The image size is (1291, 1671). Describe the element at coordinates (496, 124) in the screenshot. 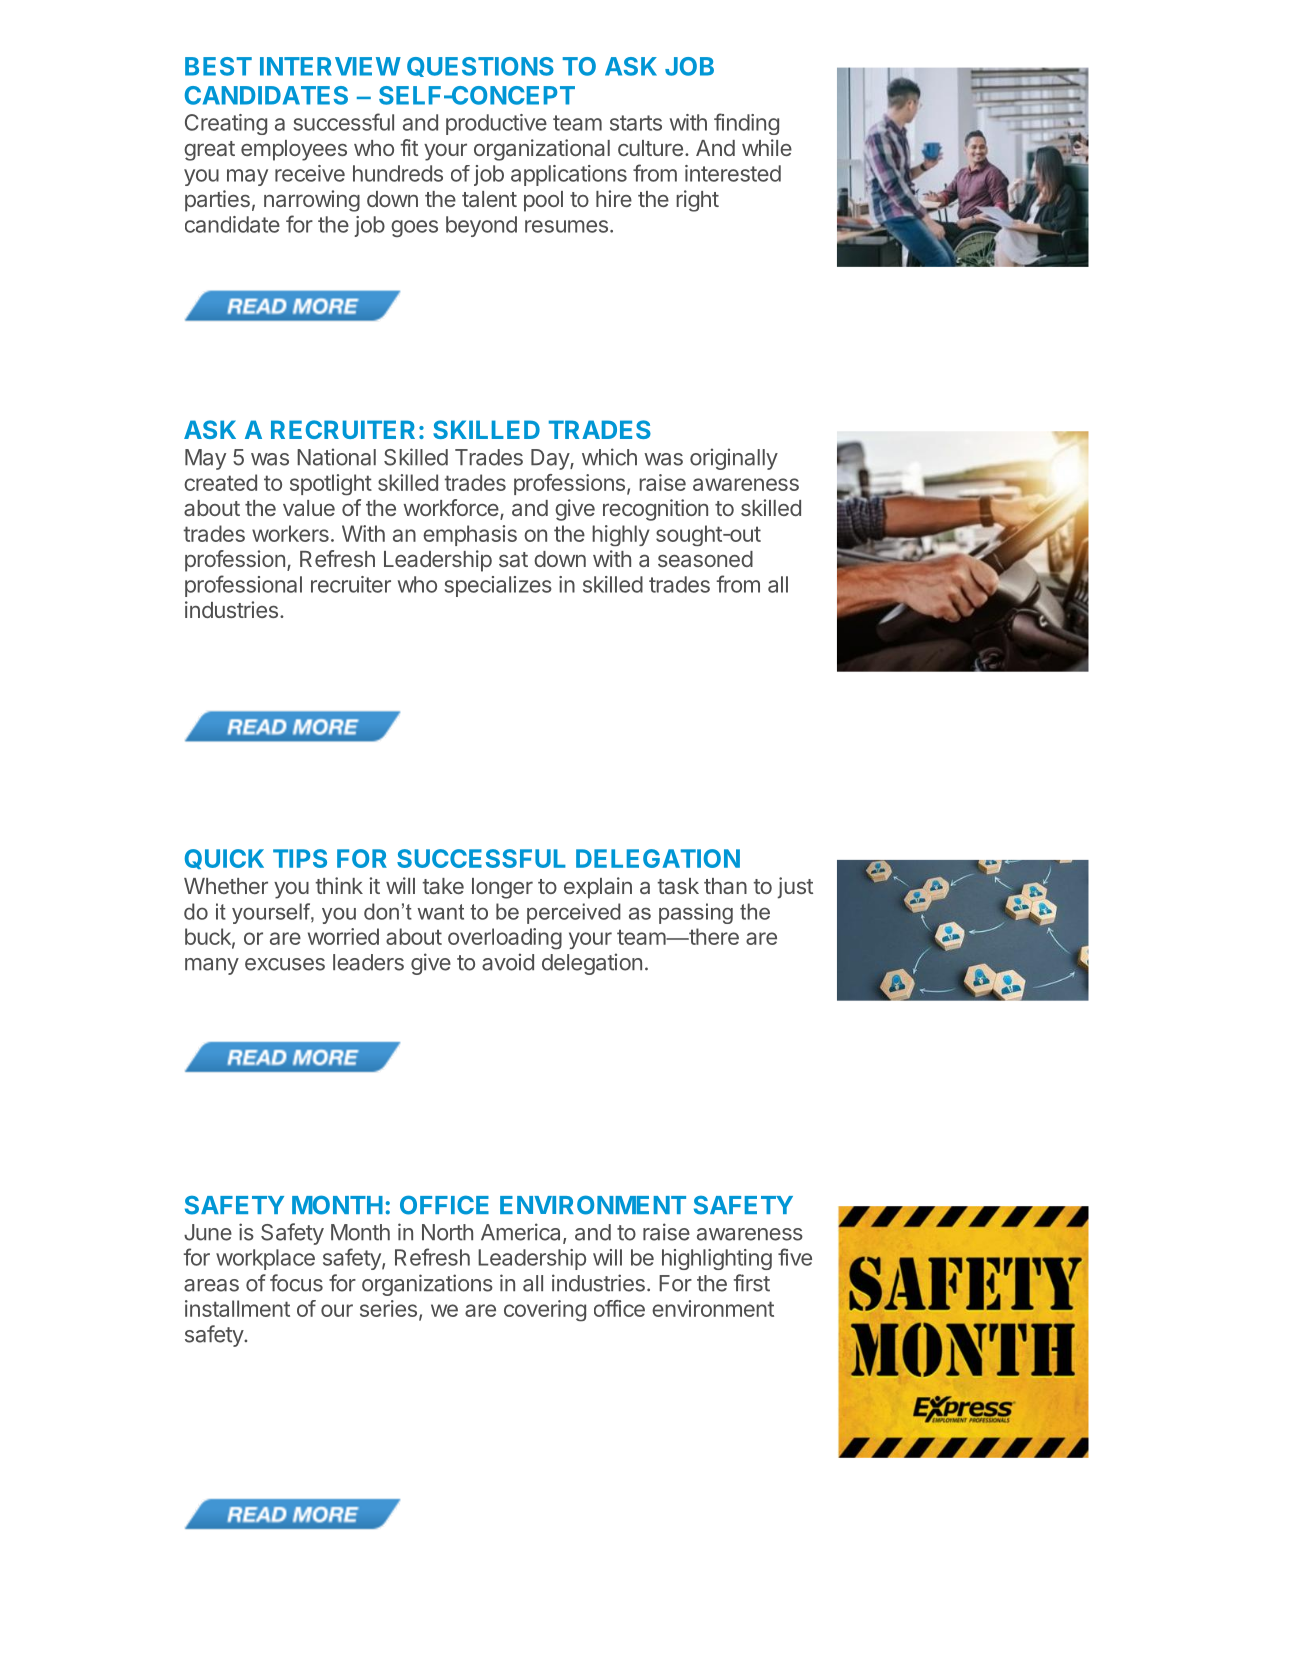

I see `productive` at that location.
